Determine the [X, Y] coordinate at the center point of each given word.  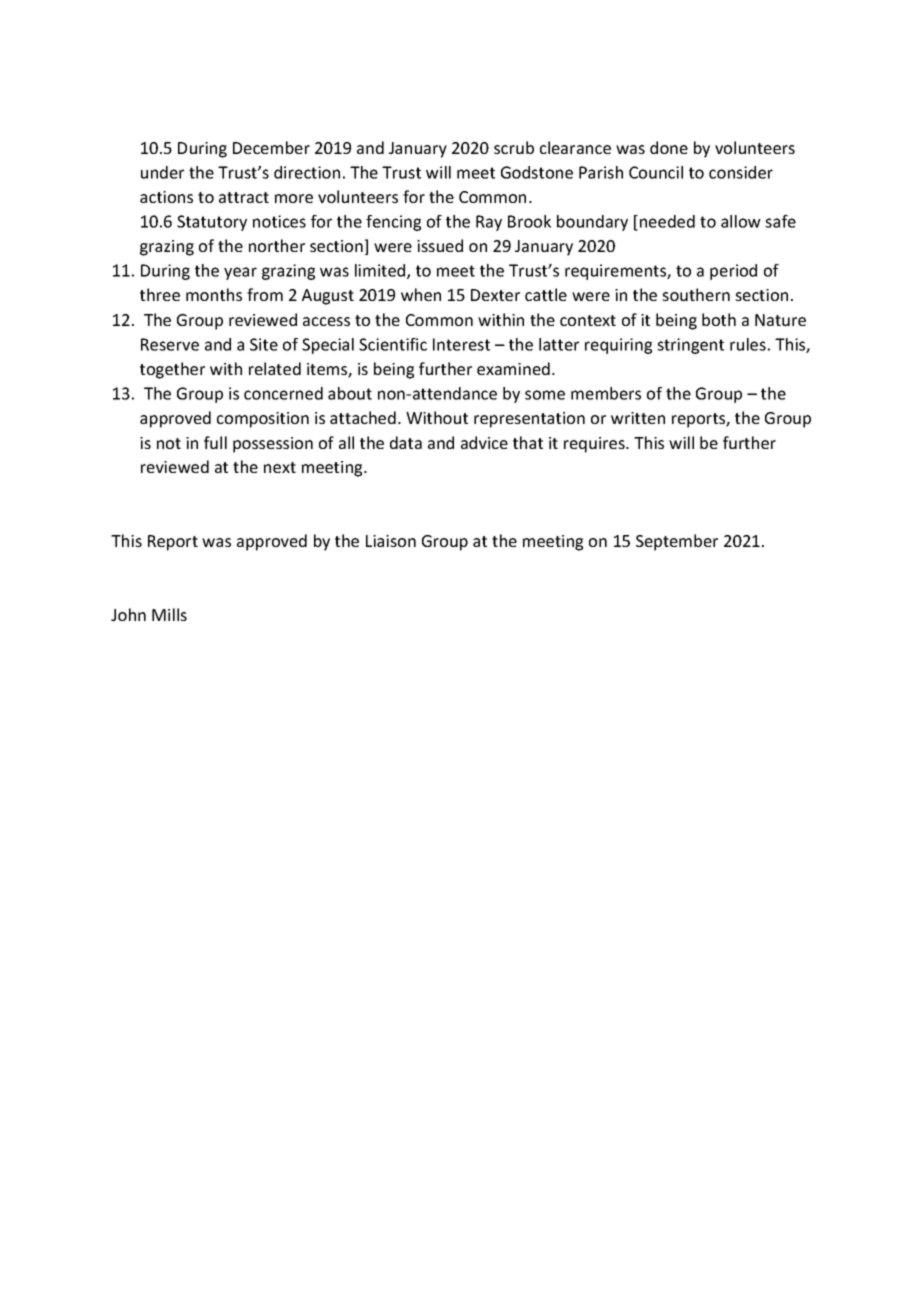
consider [741, 172]
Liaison [391, 541]
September [677, 542]
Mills [169, 614]
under [162, 172]
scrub [514, 147]
